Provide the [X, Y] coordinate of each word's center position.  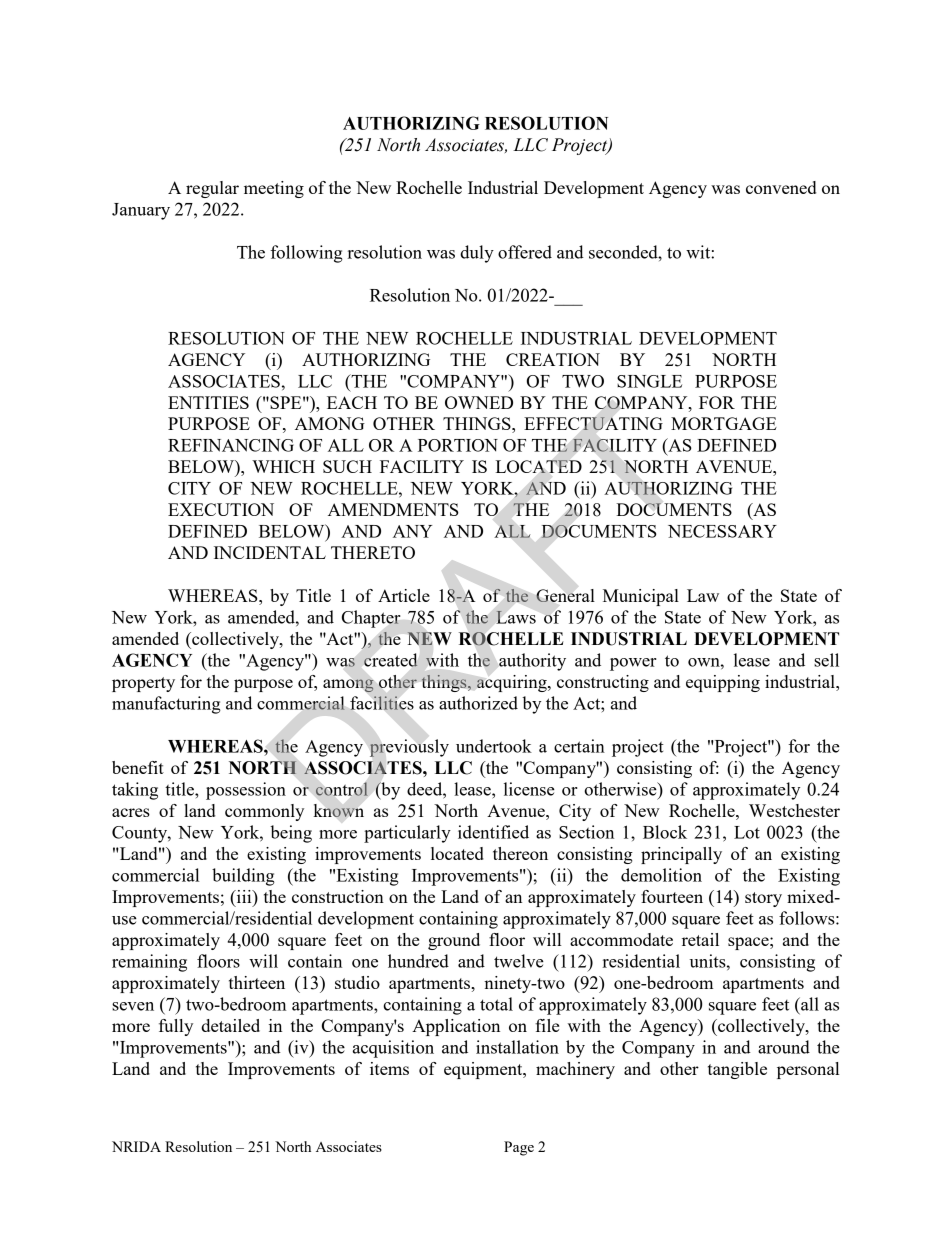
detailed [230, 1025]
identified [493, 832]
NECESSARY [722, 531]
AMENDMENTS [393, 509]
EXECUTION [221, 509]
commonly [264, 812]
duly [477, 254]
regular [212, 189]
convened [781, 187]
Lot [747, 832]
